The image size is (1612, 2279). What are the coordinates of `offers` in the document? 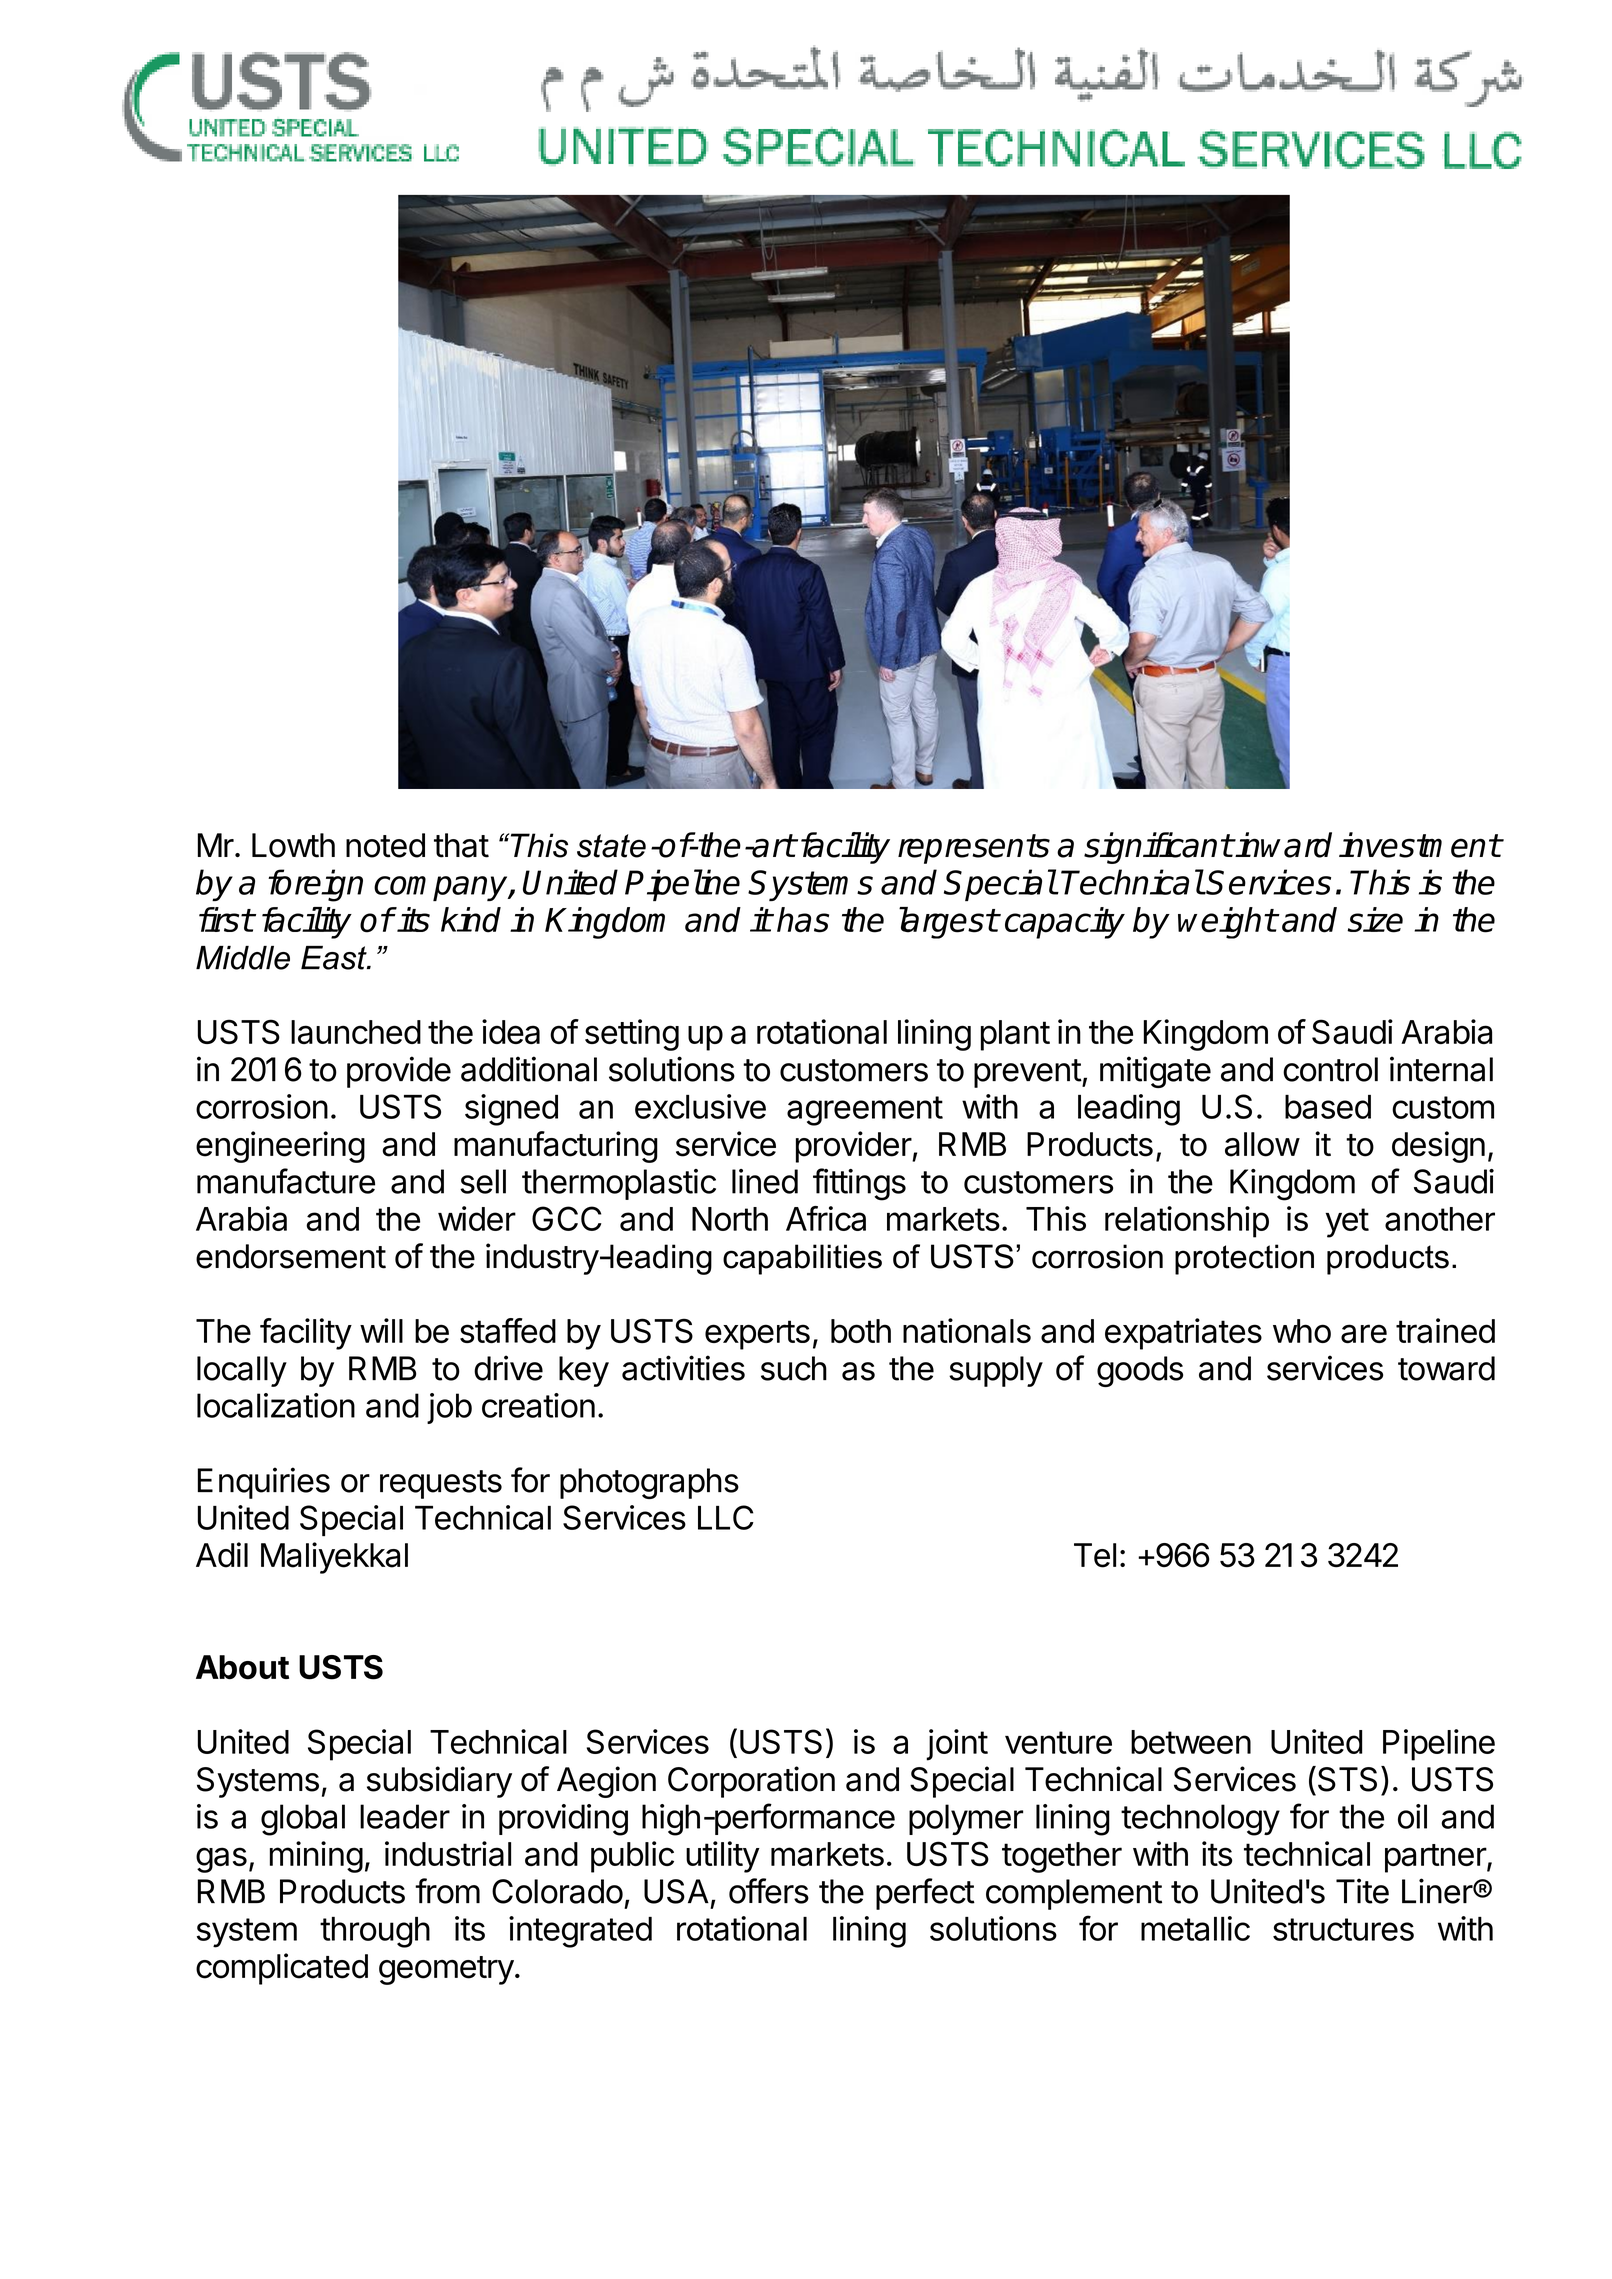 It's located at (769, 1891).
